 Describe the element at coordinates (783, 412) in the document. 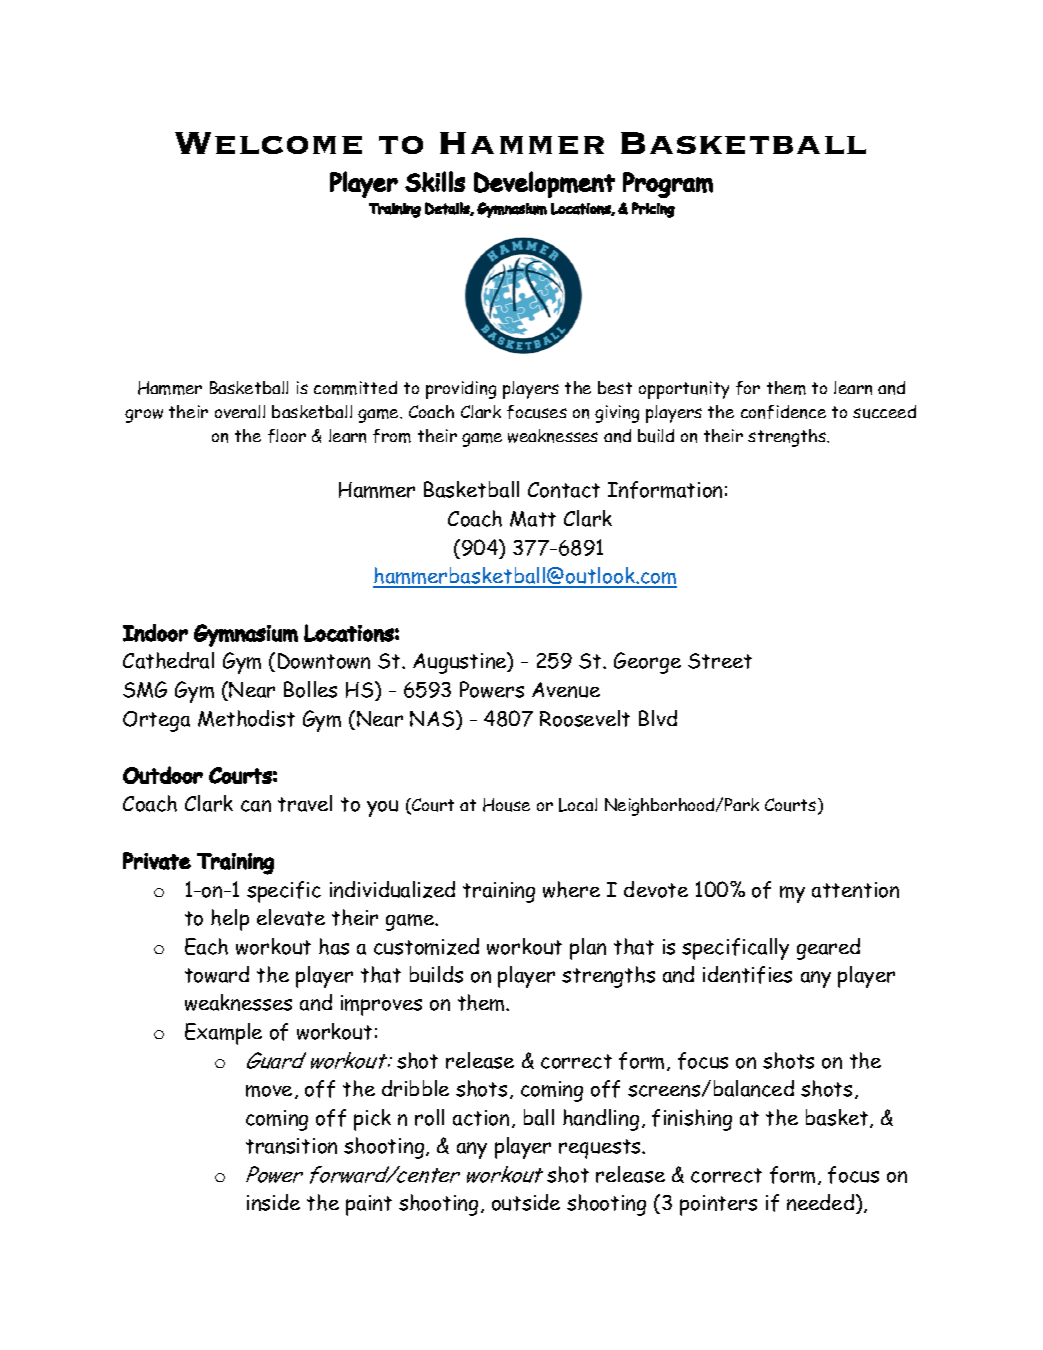

I see `confidence` at that location.
